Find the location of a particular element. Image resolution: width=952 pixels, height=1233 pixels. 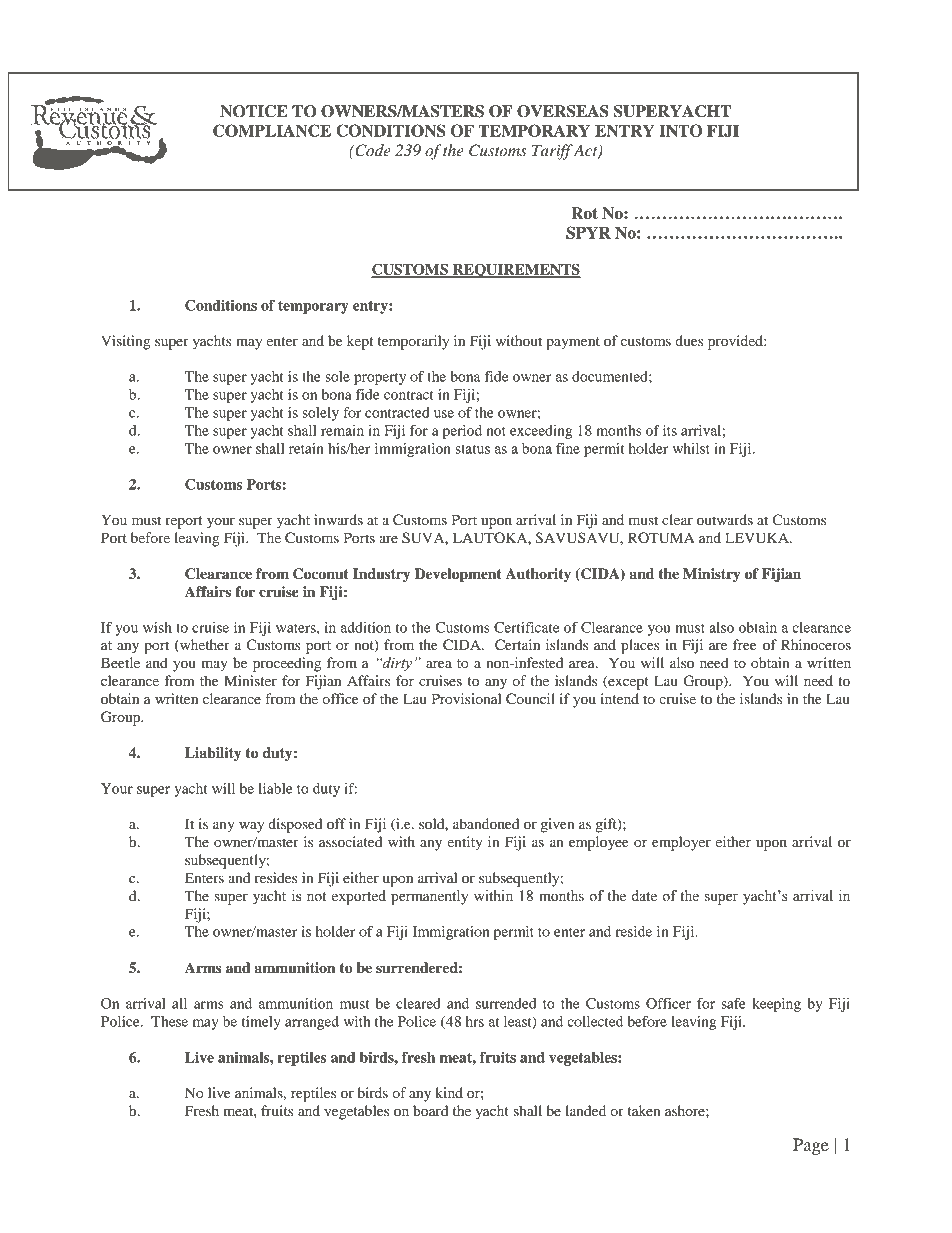

These is located at coordinates (169, 1021).
